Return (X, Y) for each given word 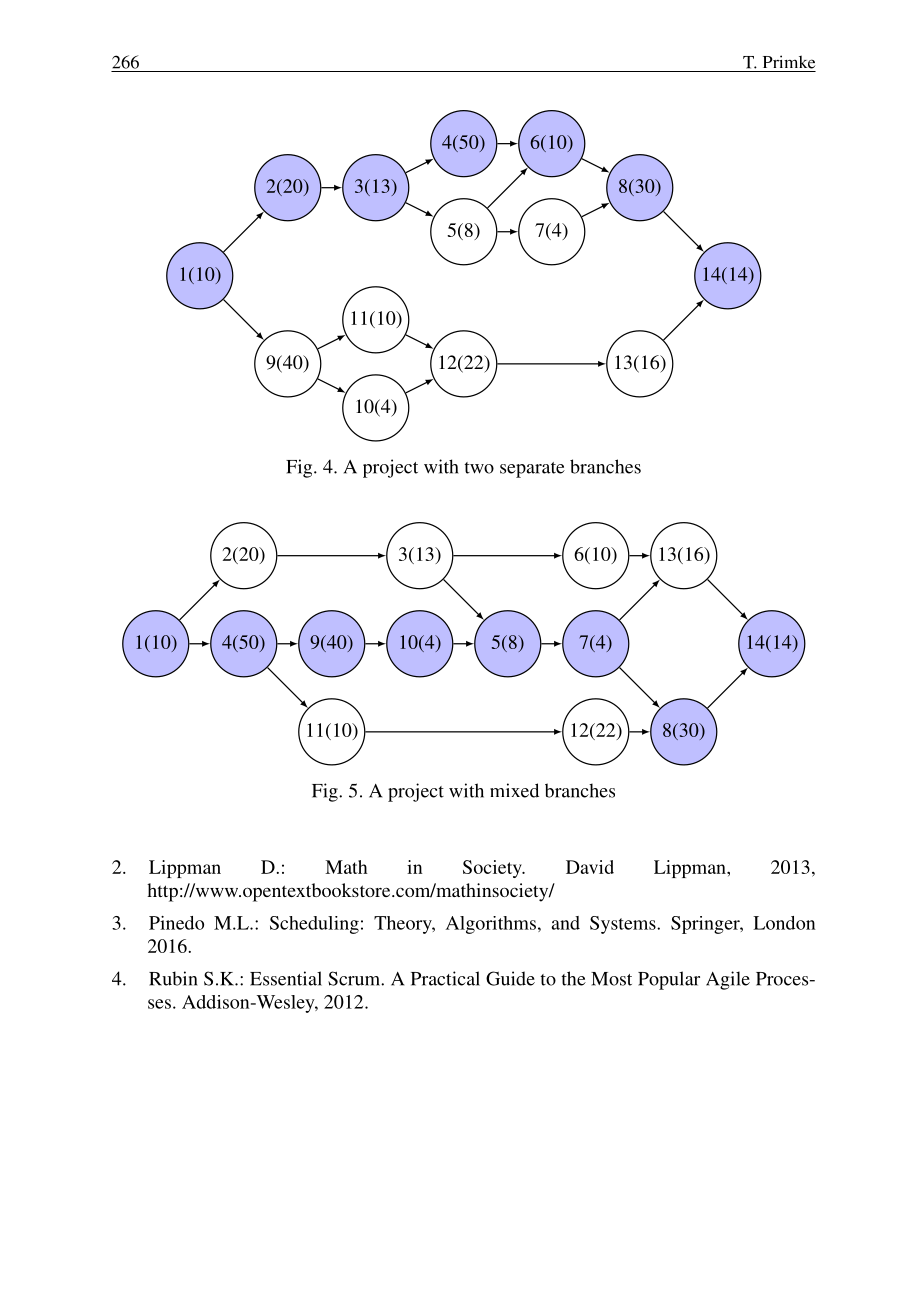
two (479, 468)
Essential (286, 978)
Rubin (173, 978)
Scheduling (314, 925)
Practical (445, 978)
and (565, 923)
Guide (510, 978)
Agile (728, 980)
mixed (514, 790)
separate (532, 470)
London (784, 923)
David (590, 867)
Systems (624, 925)
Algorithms (491, 925)
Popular (669, 980)
